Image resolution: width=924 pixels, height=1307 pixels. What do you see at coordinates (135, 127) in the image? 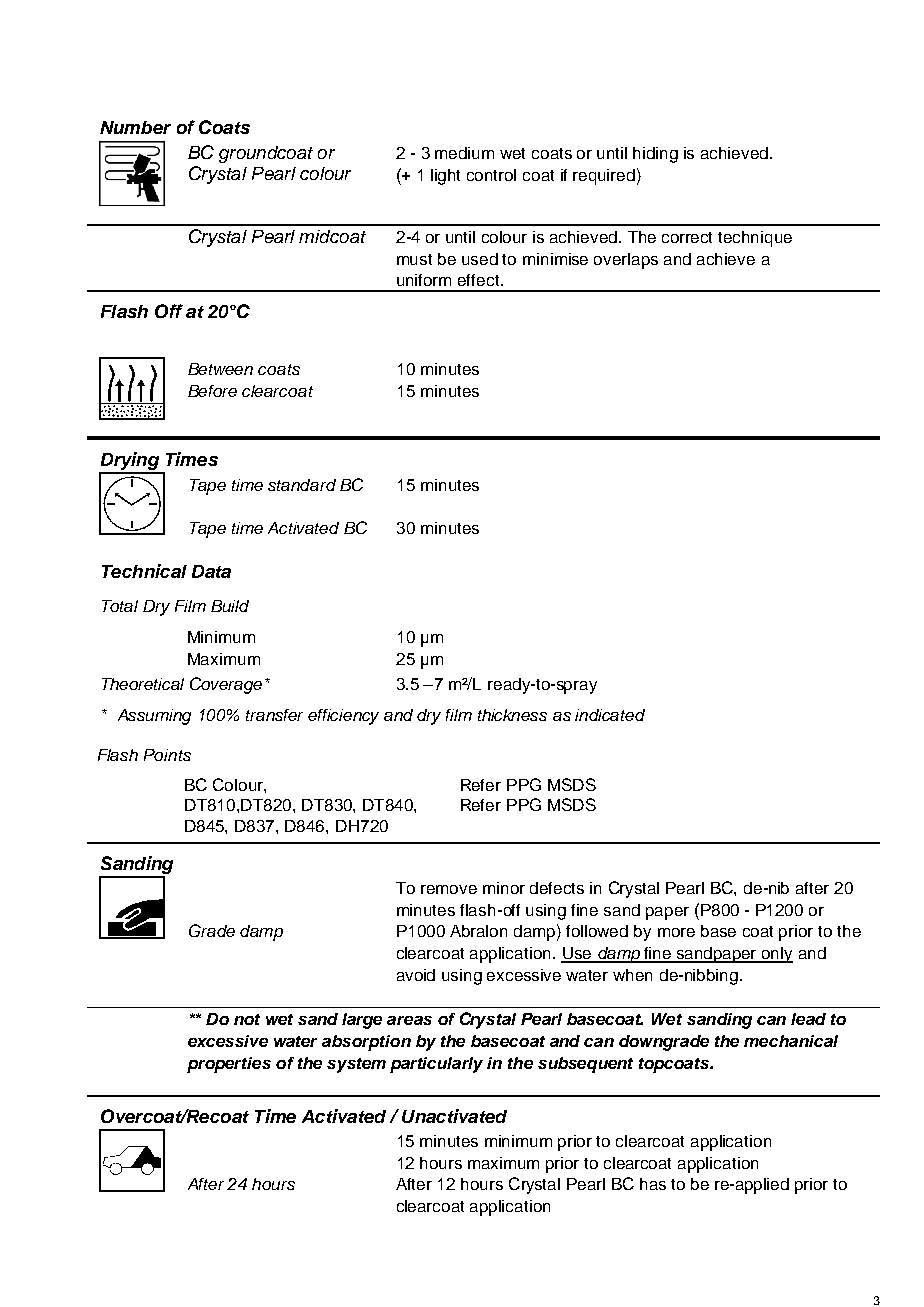
I see `Number` at bounding box center [135, 127].
